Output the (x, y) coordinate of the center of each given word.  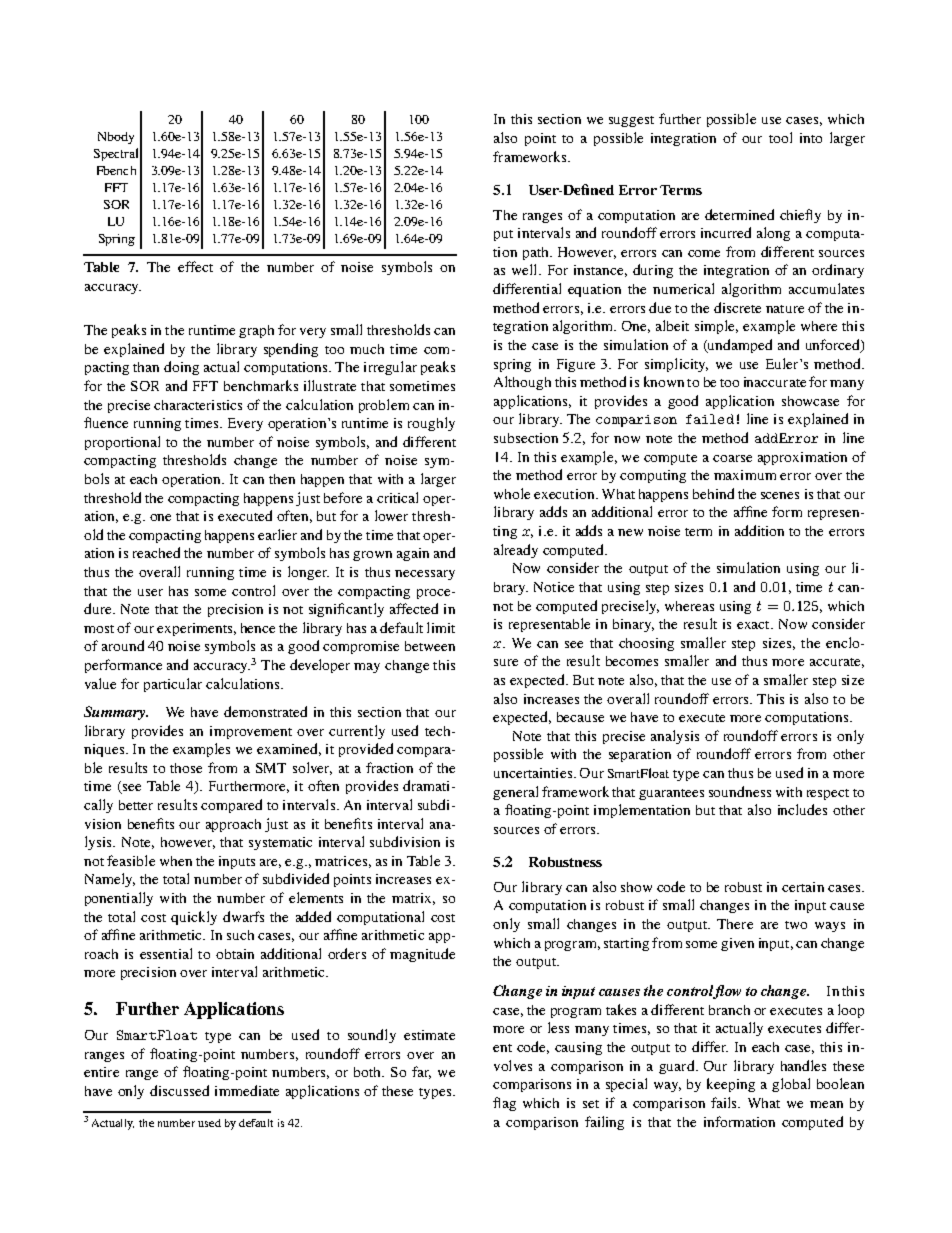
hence (258, 628)
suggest (631, 121)
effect (195, 266)
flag (504, 1104)
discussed (179, 1090)
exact (754, 625)
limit (441, 627)
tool (780, 137)
